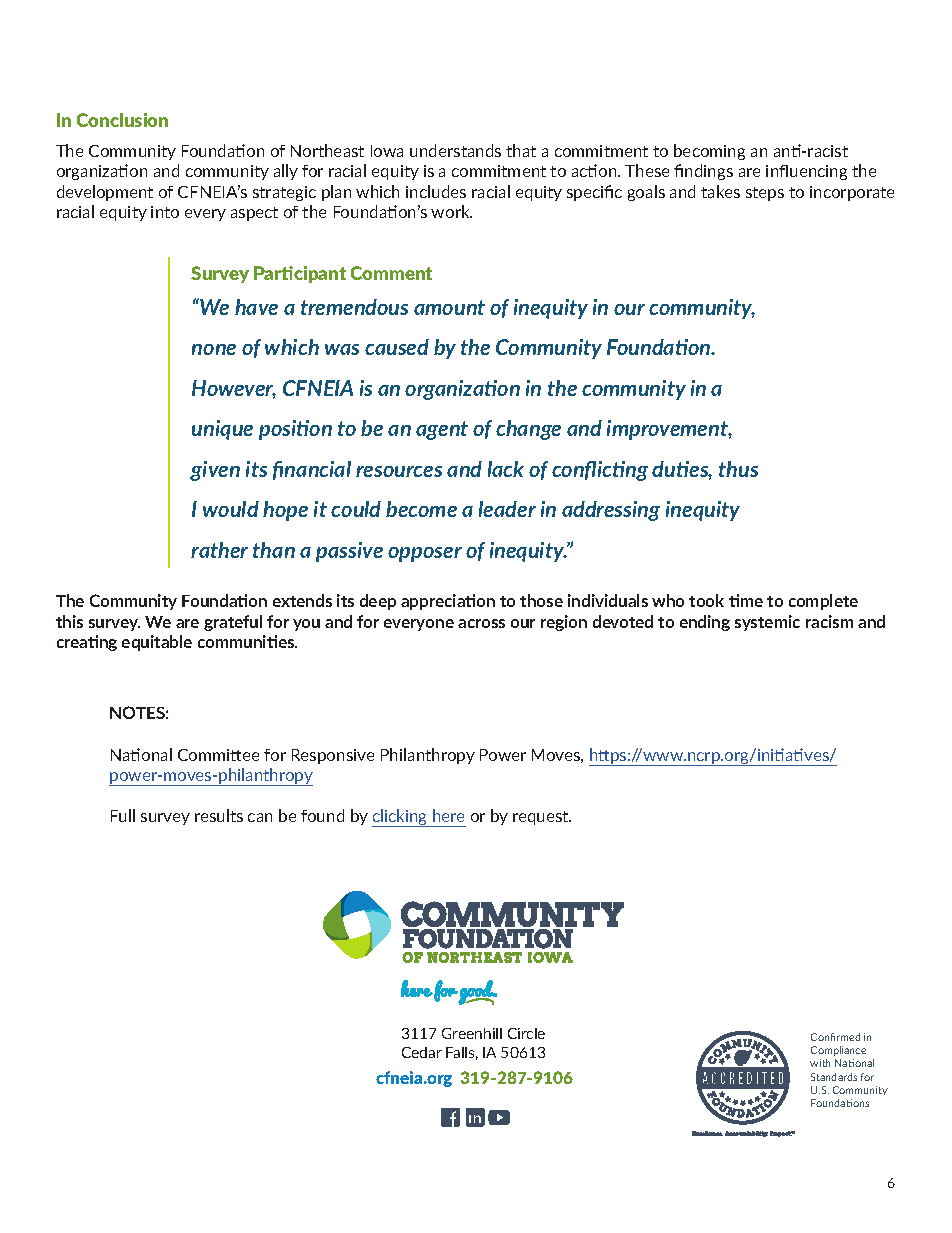  Describe the element at coordinates (122, 120) in the screenshot. I see `Conclusion` at that location.
